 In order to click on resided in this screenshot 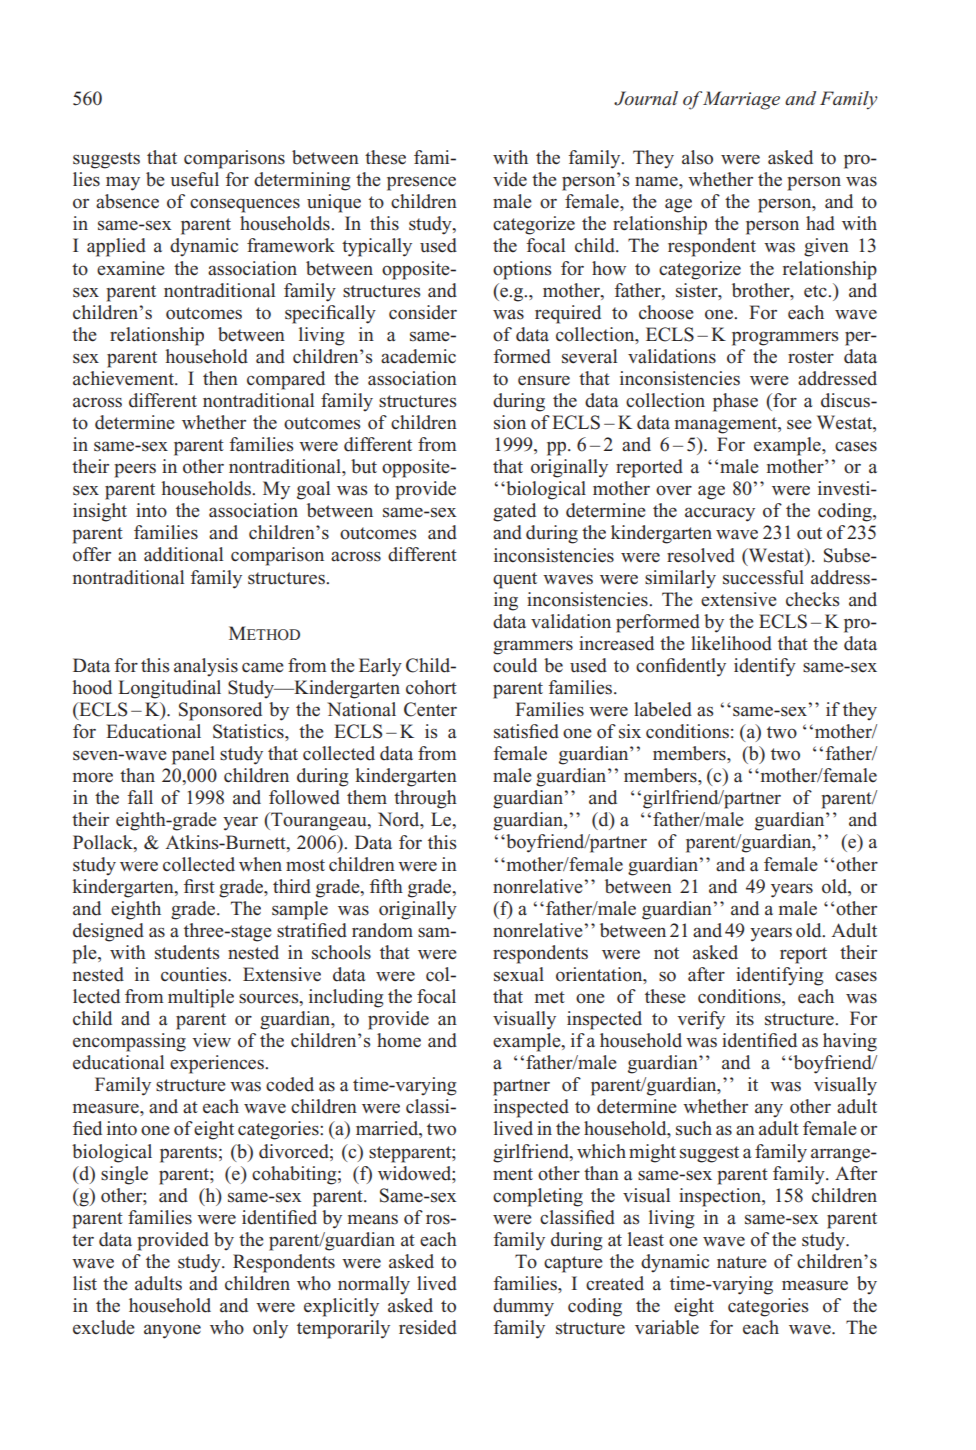, I will do `click(428, 1327)`.
